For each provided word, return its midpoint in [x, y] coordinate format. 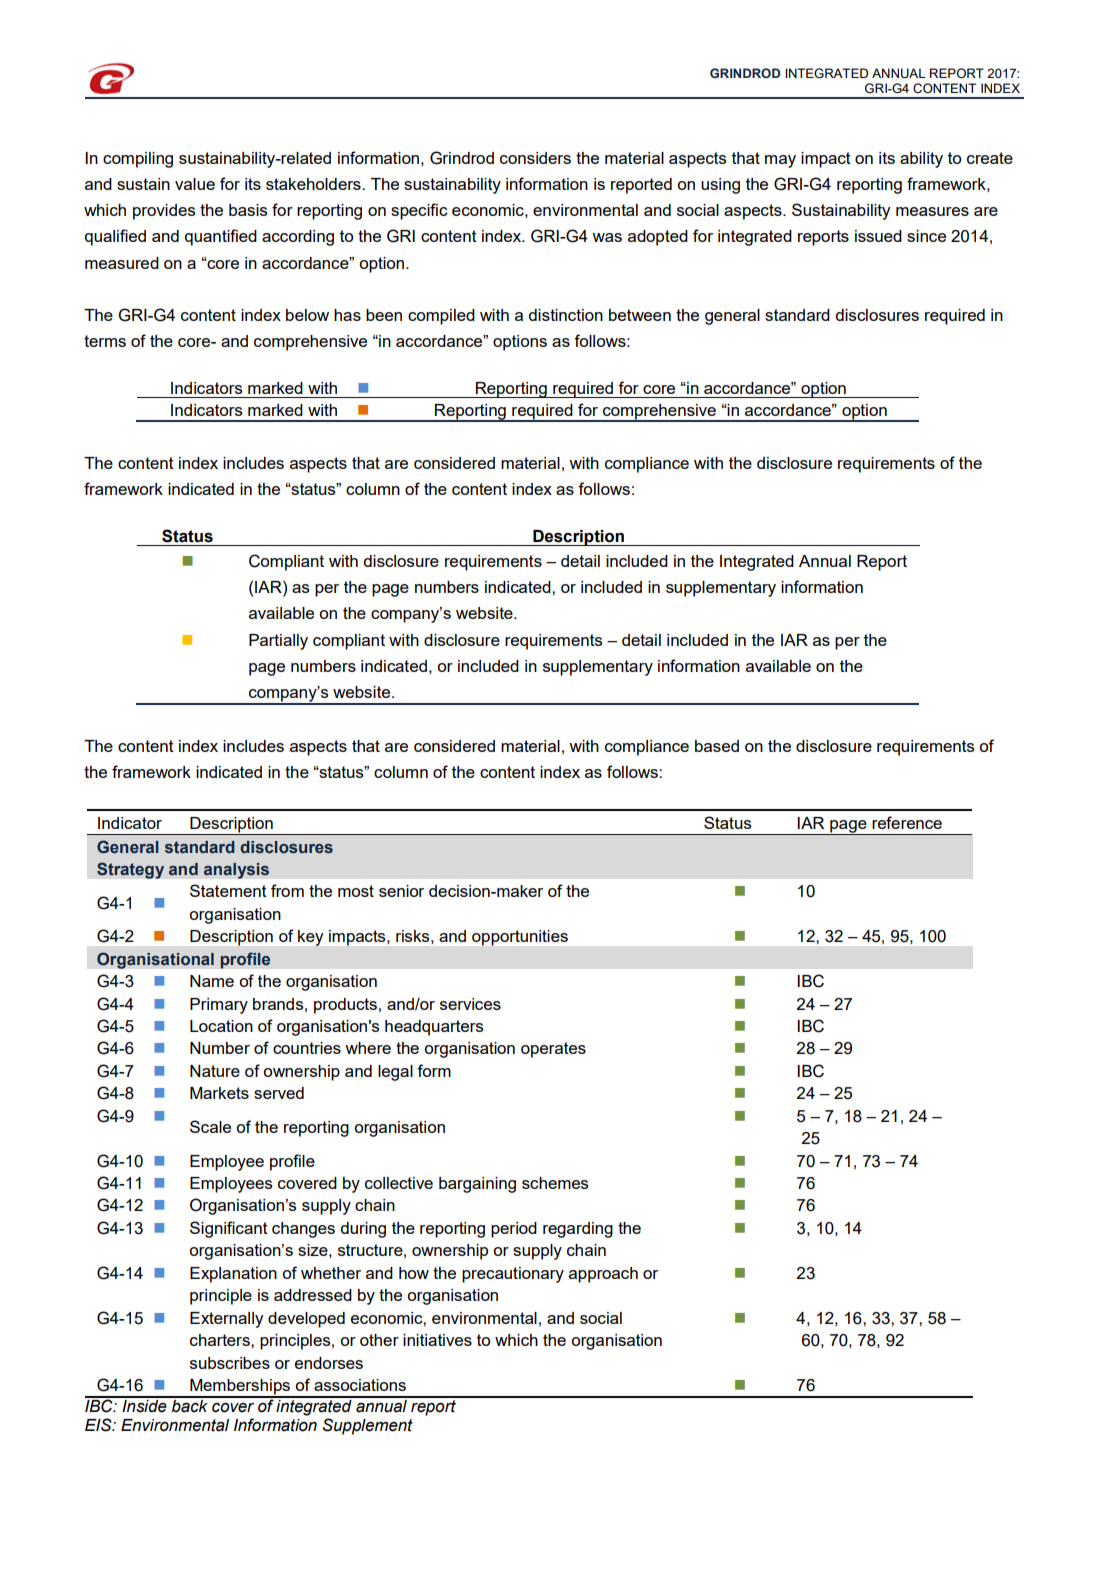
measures [932, 211]
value [195, 184]
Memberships [240, 1388]
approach [603, 1275]
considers [535, 158]
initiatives [437, 1340]
